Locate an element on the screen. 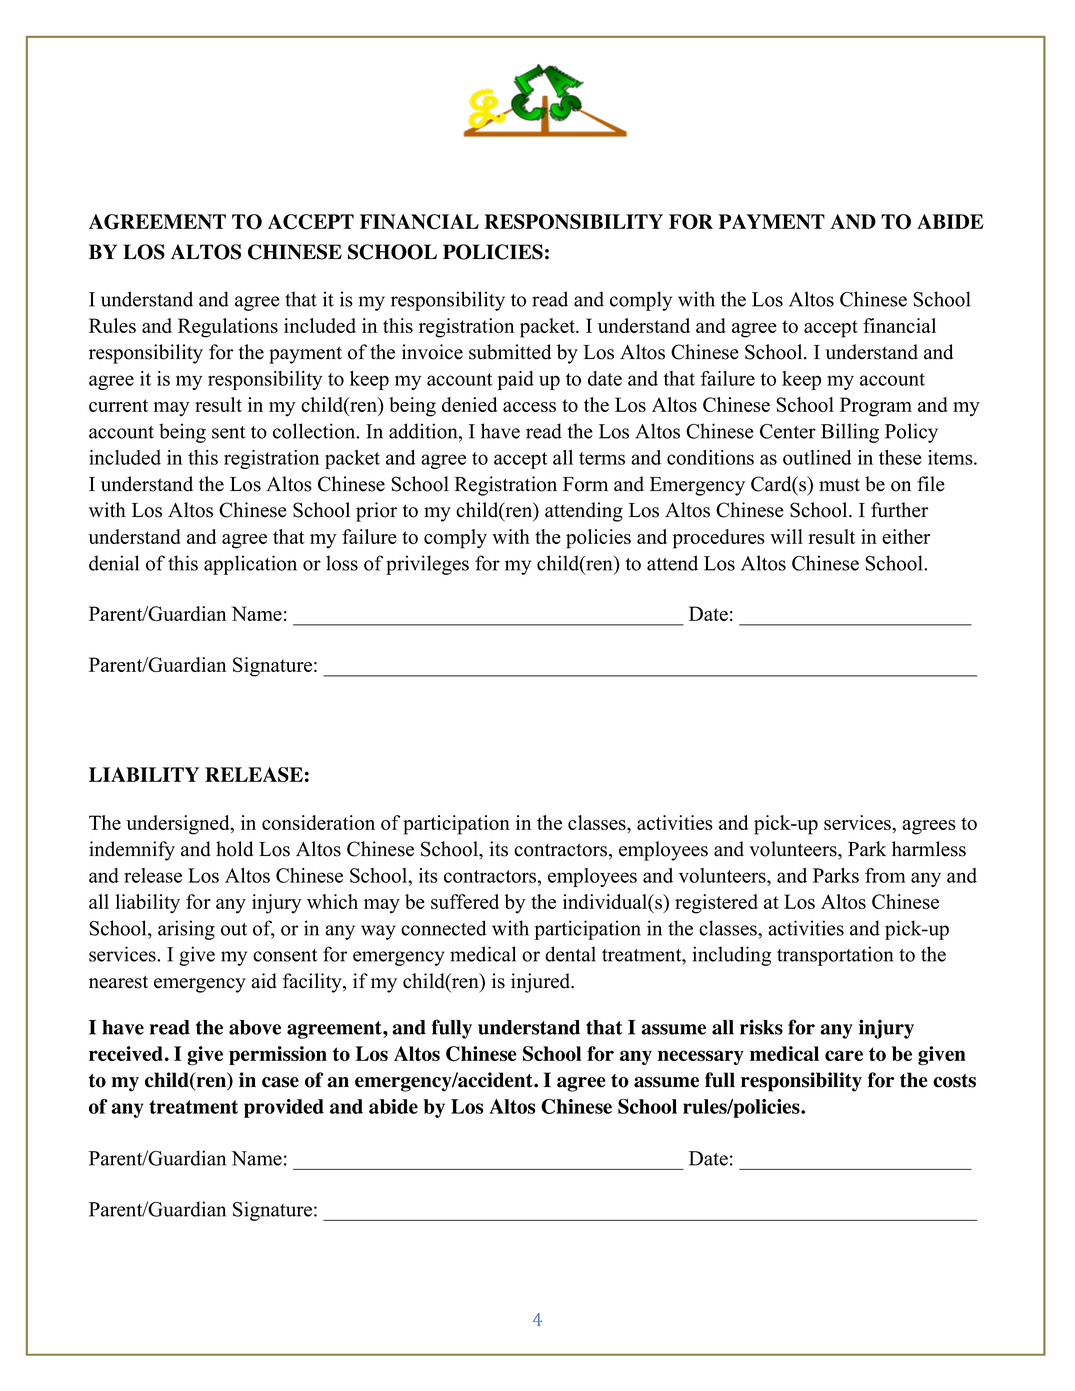  submitted is located at coordinates (510, 352).
